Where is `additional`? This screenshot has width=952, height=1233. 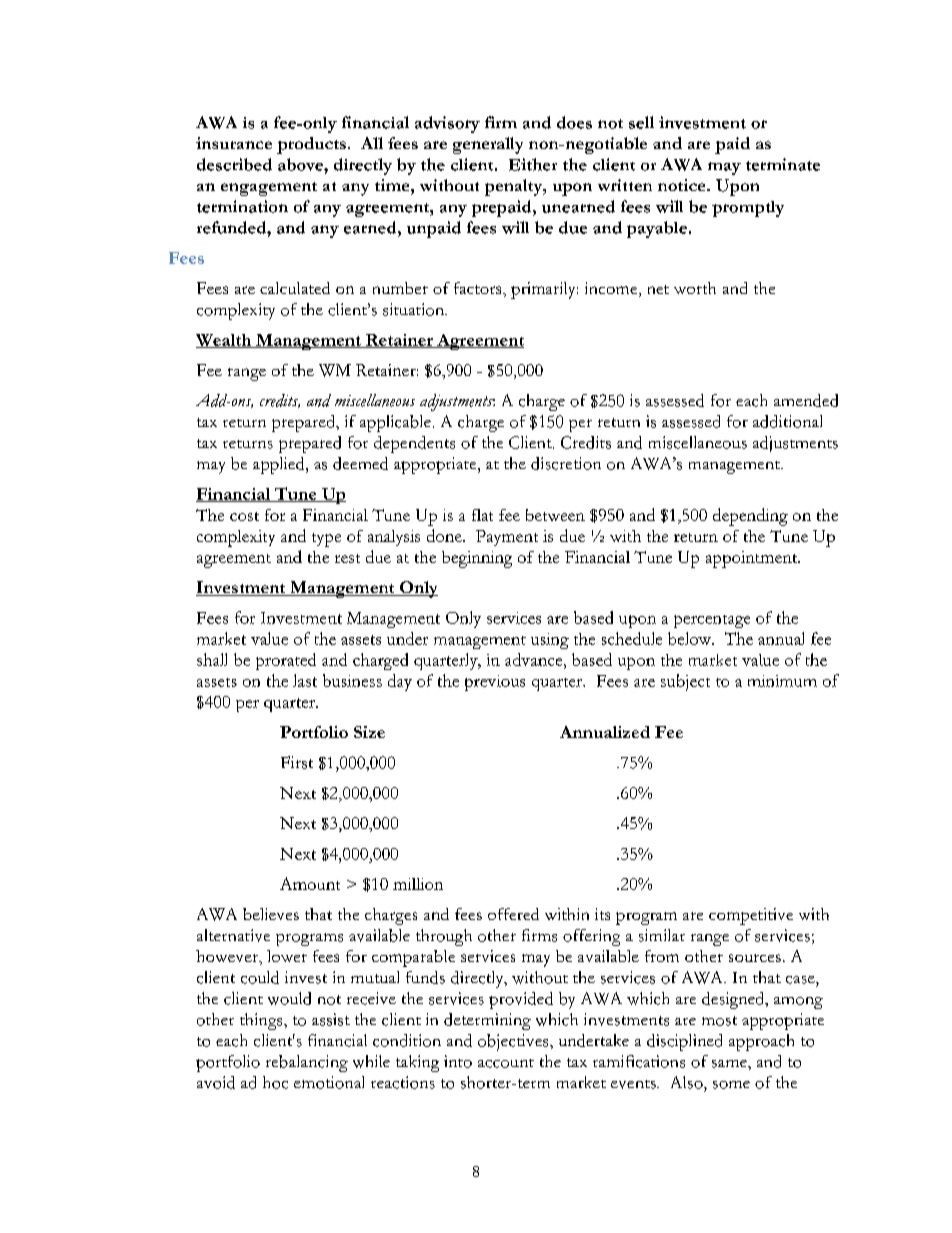 additional is located at coordinates (787, 421).
